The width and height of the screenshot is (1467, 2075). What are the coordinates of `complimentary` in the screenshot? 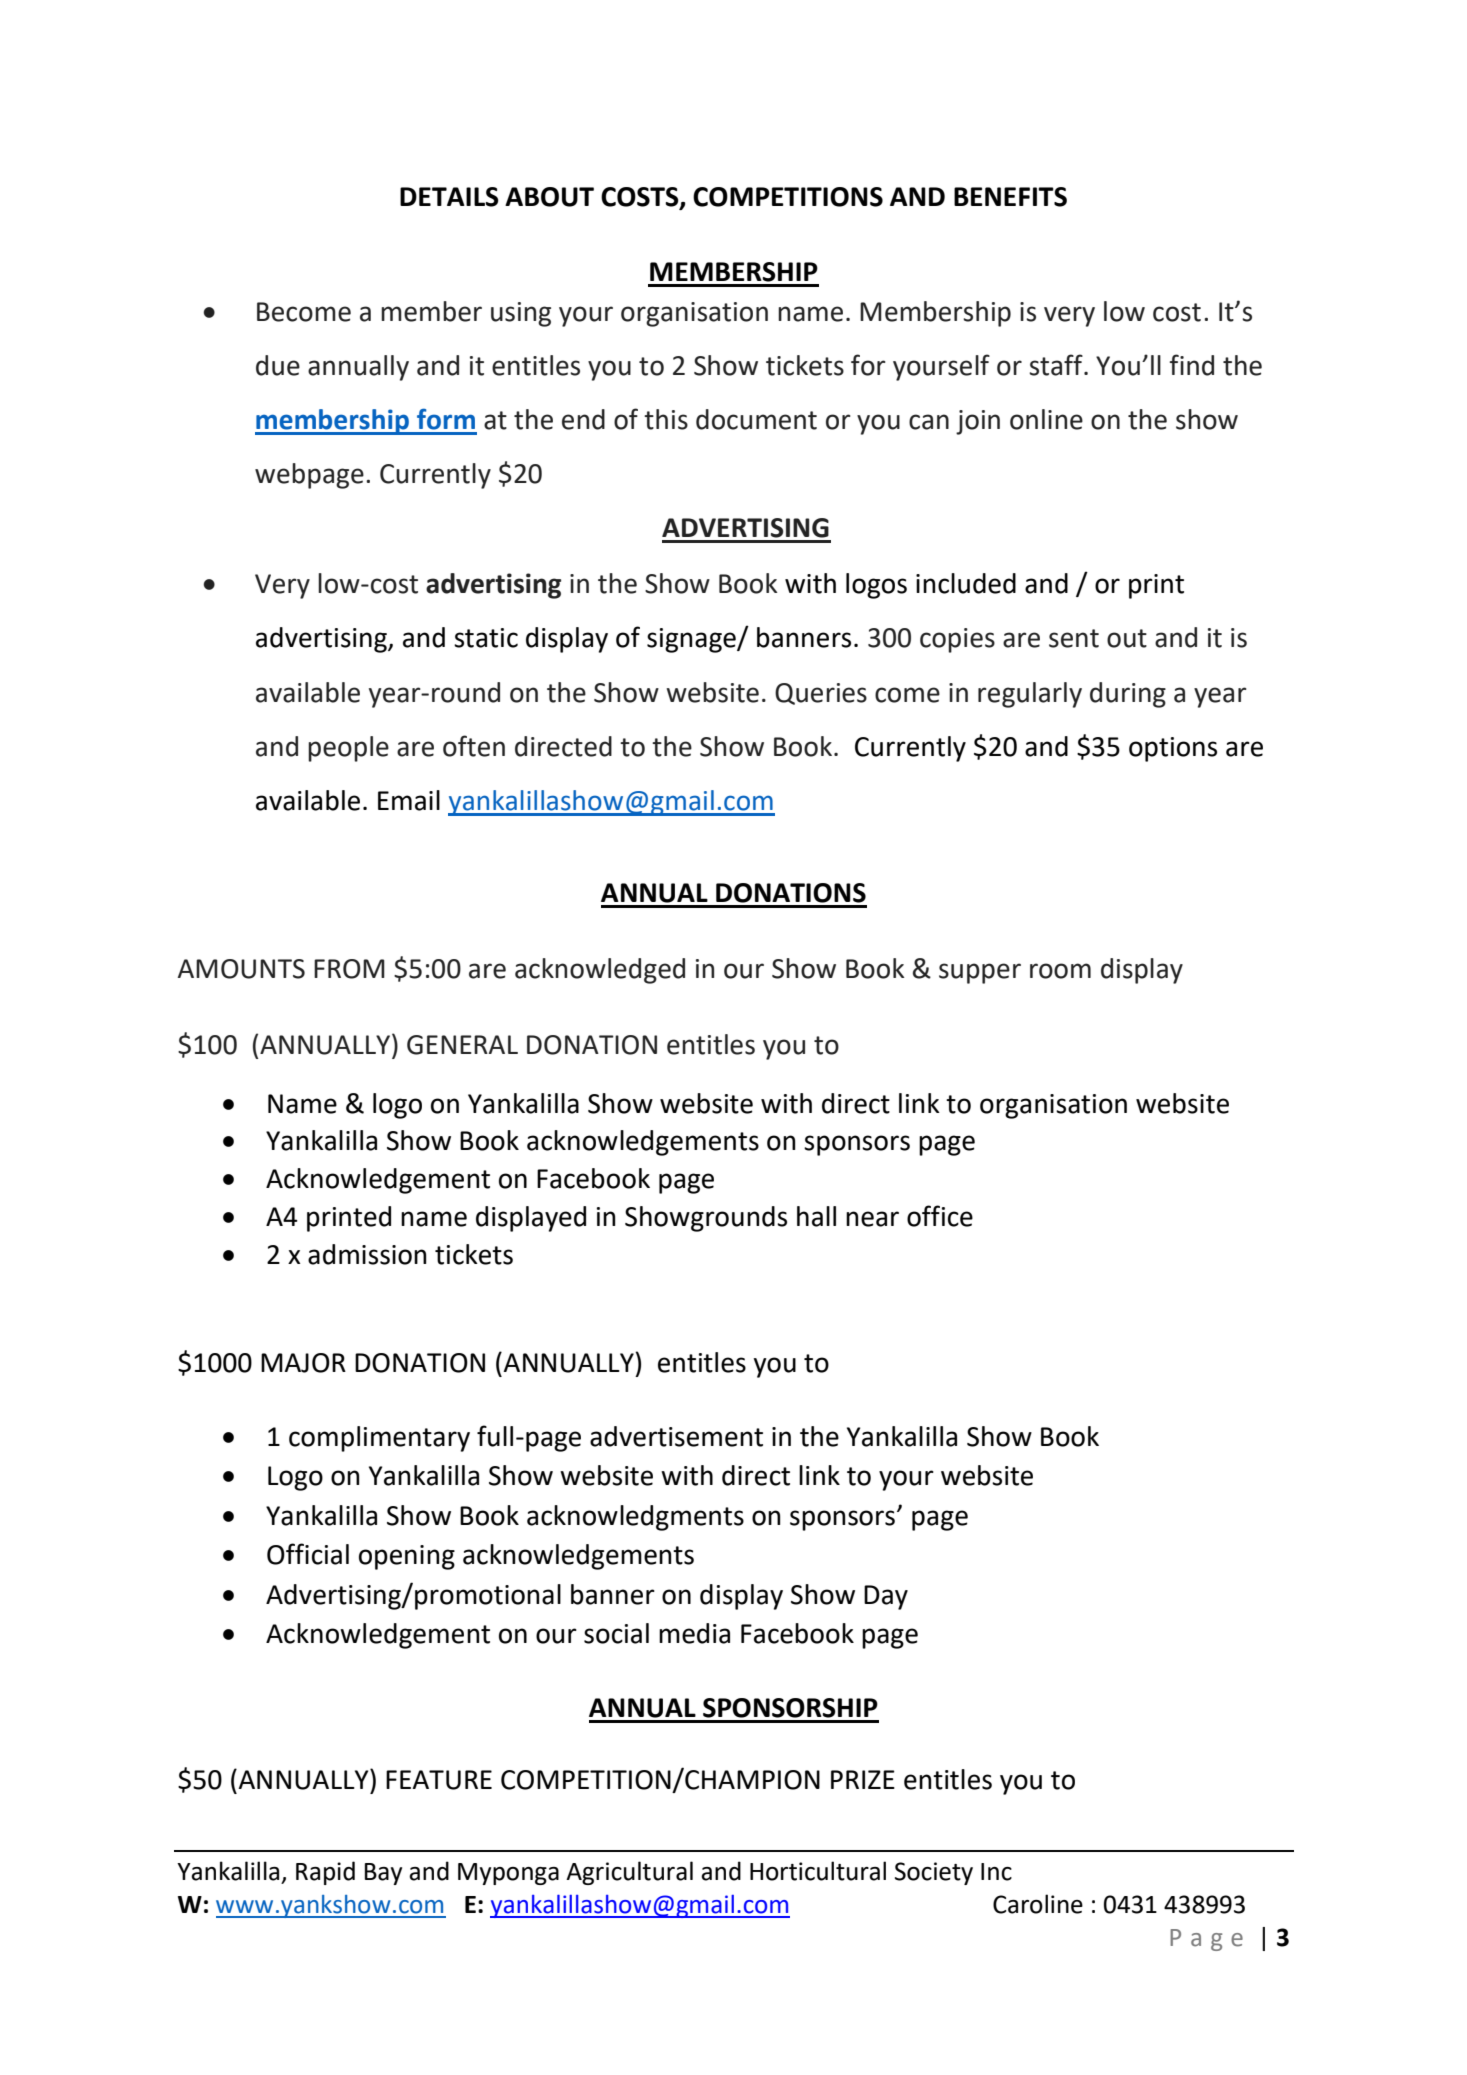 It's located at (379, 1439).
